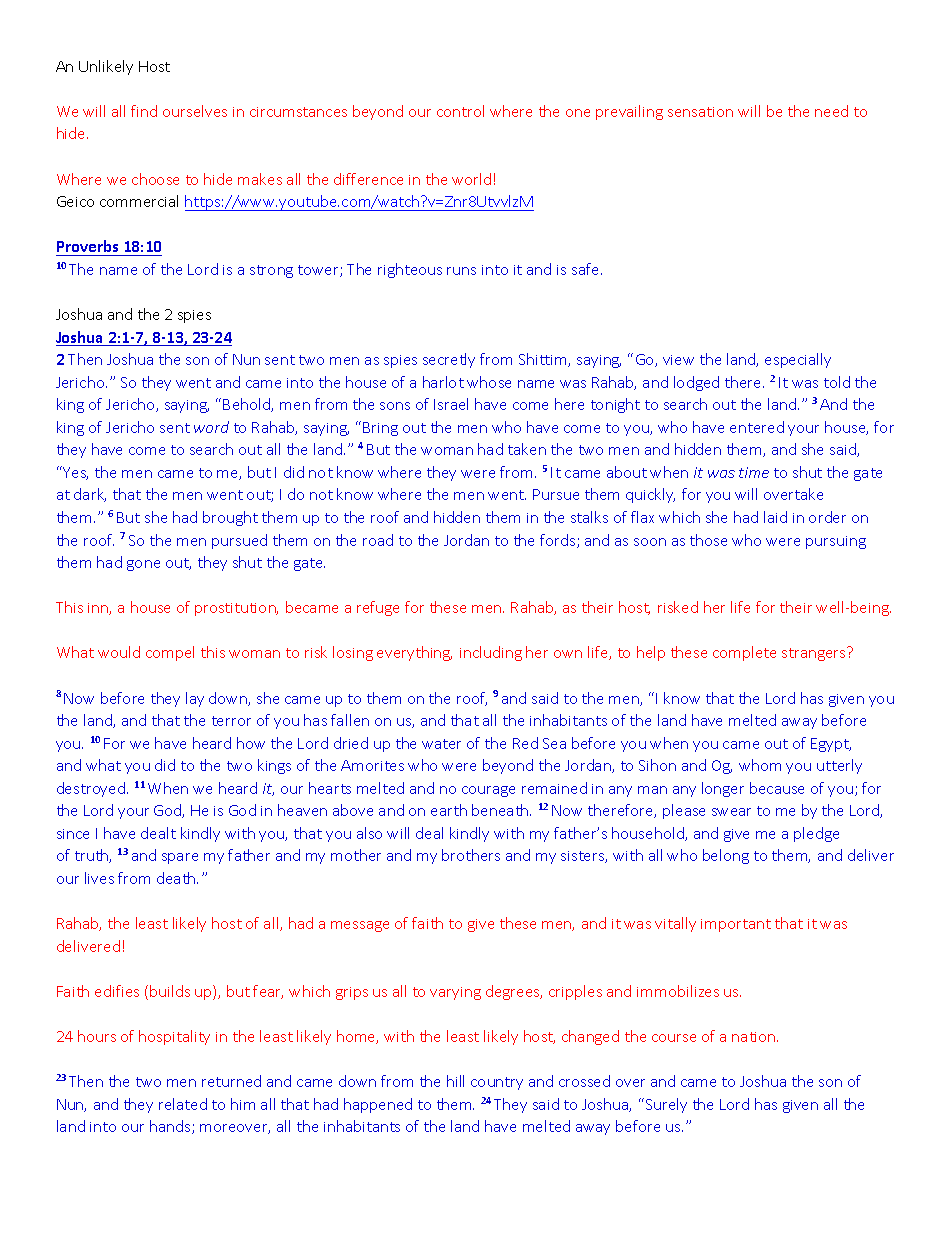 This screenshot has width=952, height=1233. Describe the element at coordinates (460, 111) in the screenshot. I see `control` at that location.
